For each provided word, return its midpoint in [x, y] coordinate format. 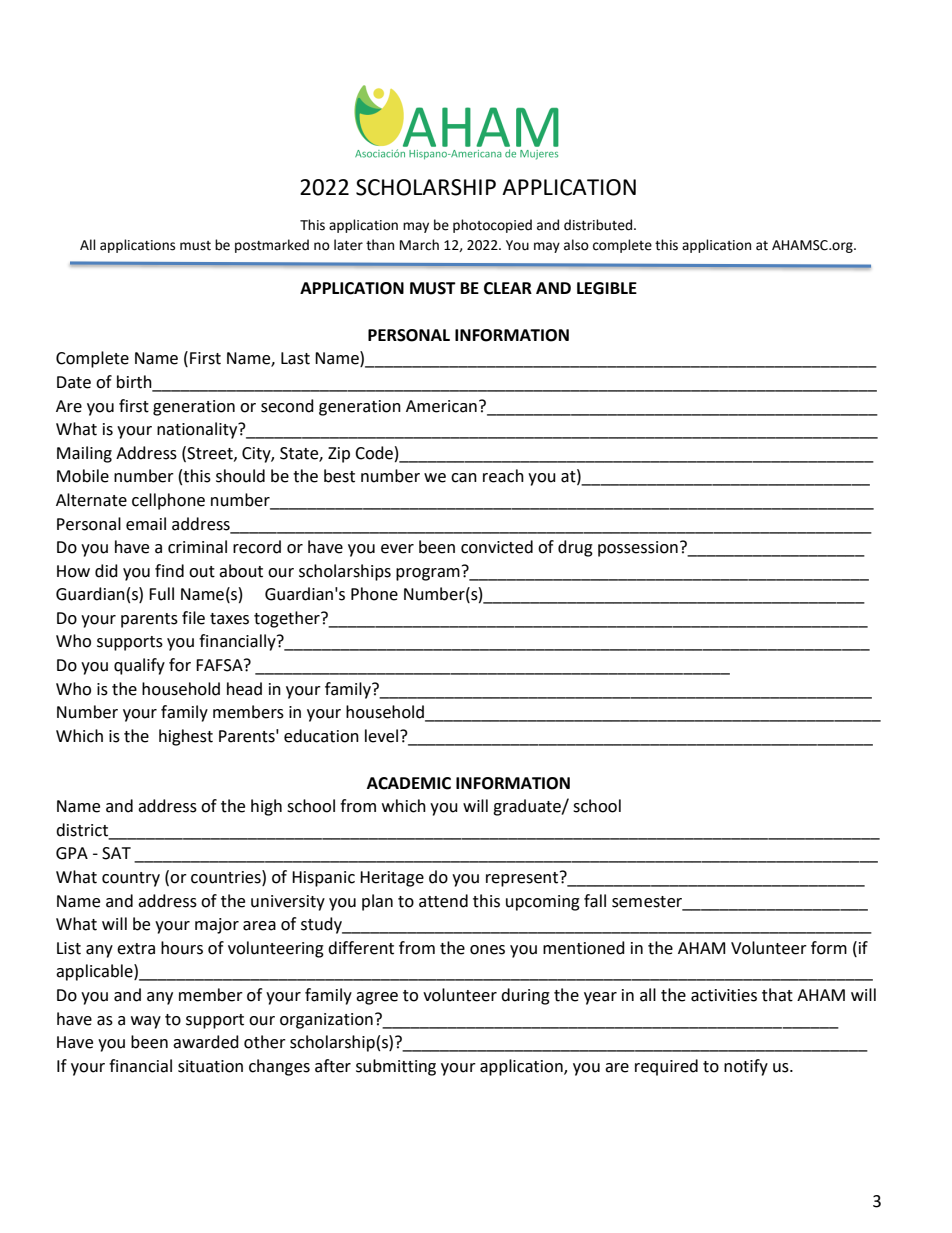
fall [595, 901]
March [419, 245]
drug [575, 548]
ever [397, 549]
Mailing [84, 454]
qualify [139, 666]
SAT [116, 853]
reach [503, 476]
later [348, 245]
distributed [599, 225]
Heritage [392, 879]
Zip [339, 455]
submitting [396, 1067]
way [146, 1022]
